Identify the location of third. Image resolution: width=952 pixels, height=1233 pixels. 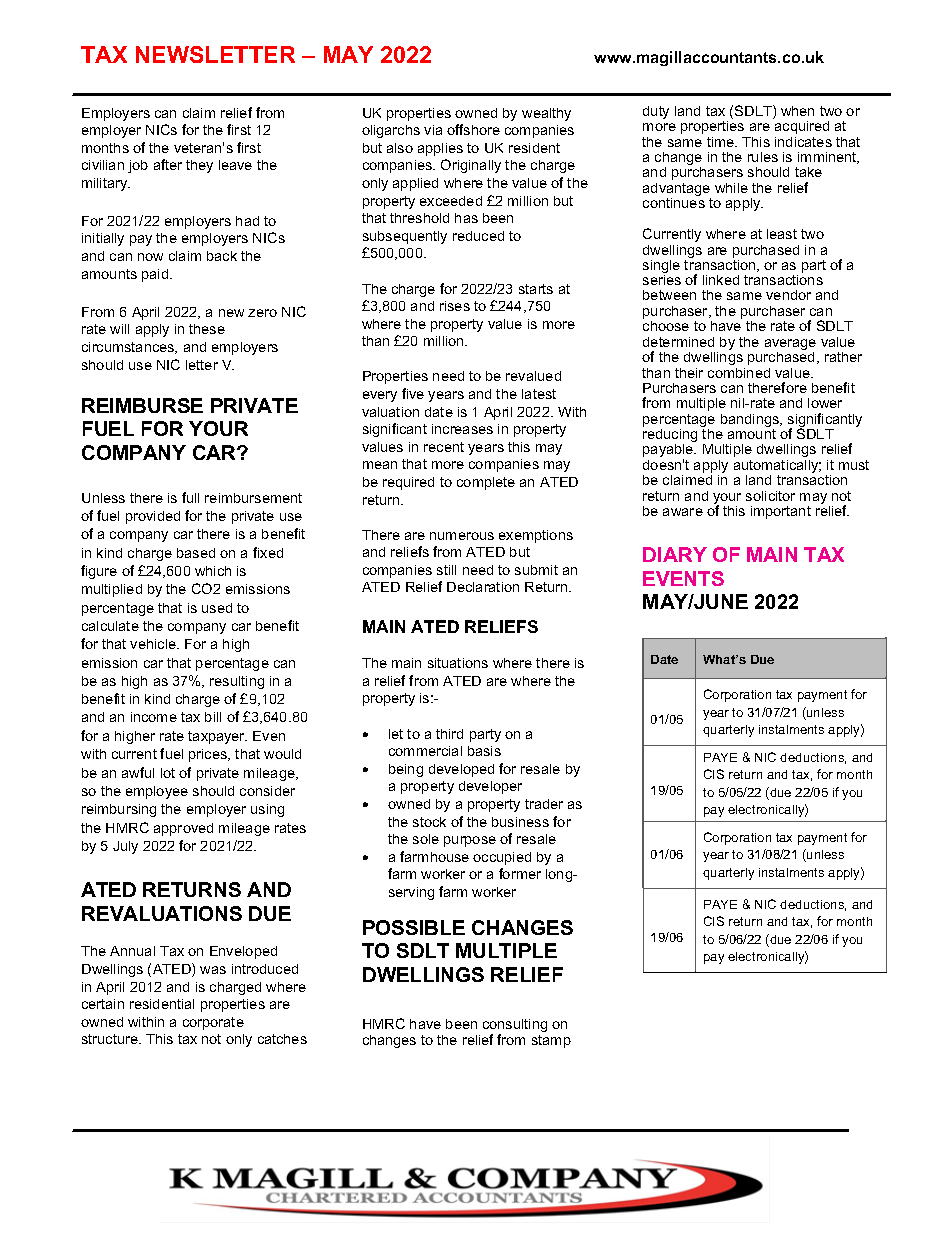
(449, 734).
